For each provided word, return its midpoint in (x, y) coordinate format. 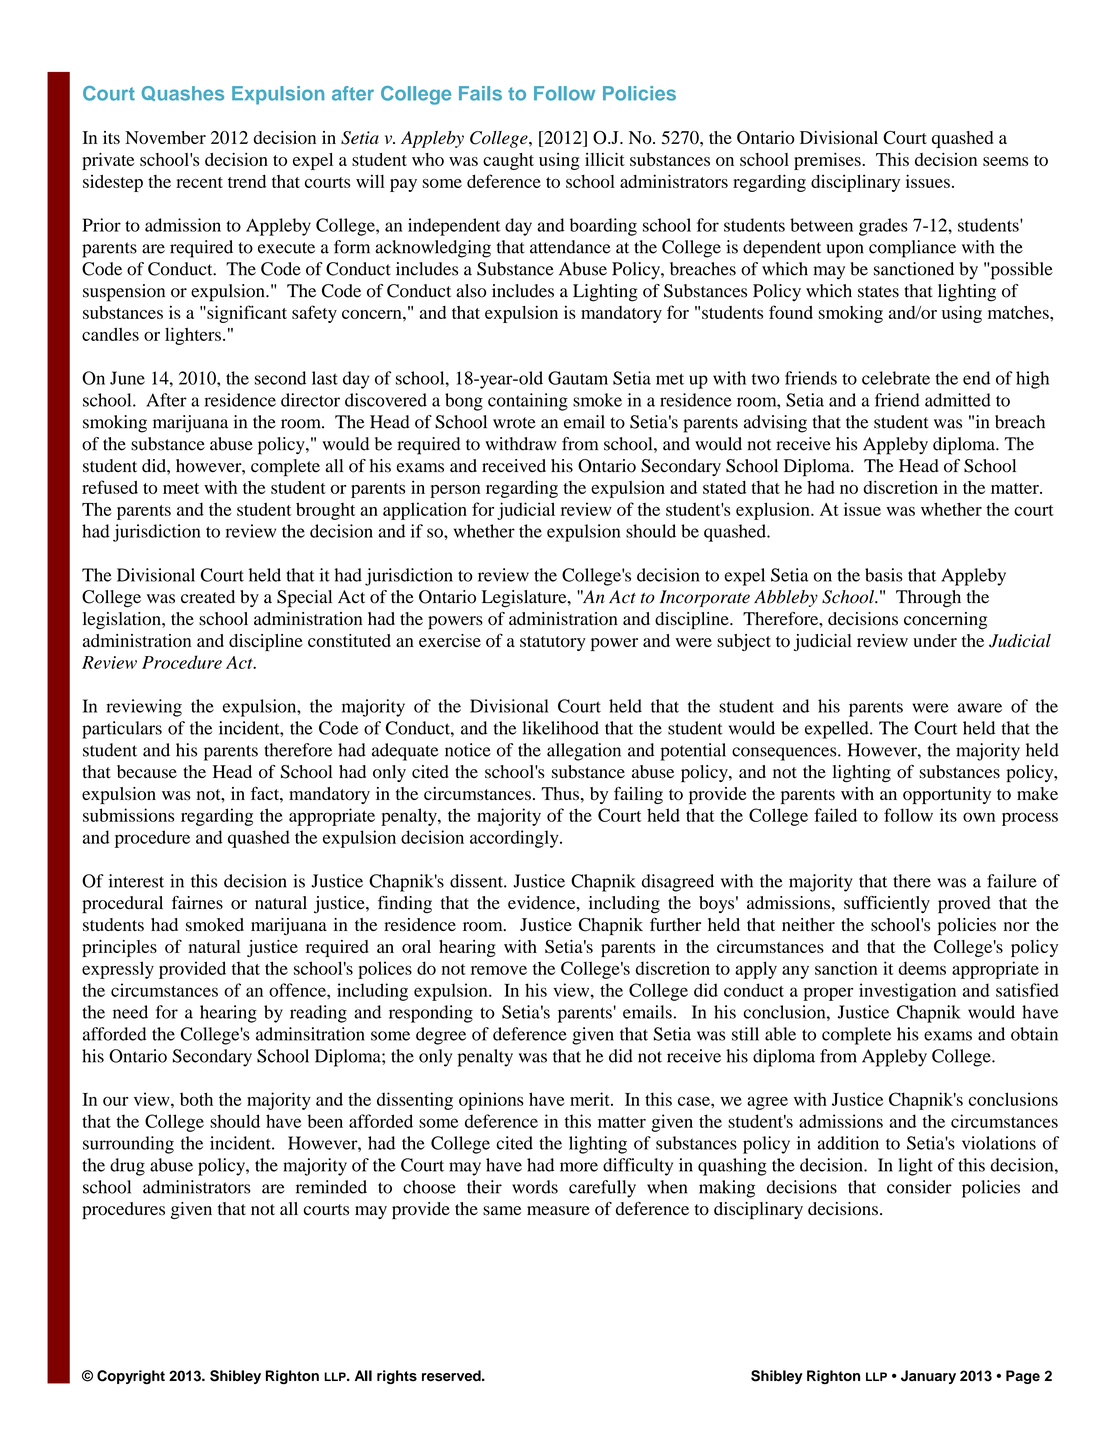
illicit (605, 159)
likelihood (560, 728)
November (165, 137)
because (147, 772)
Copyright (131, 1377)
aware (980, 708)
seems (1005, 161)
